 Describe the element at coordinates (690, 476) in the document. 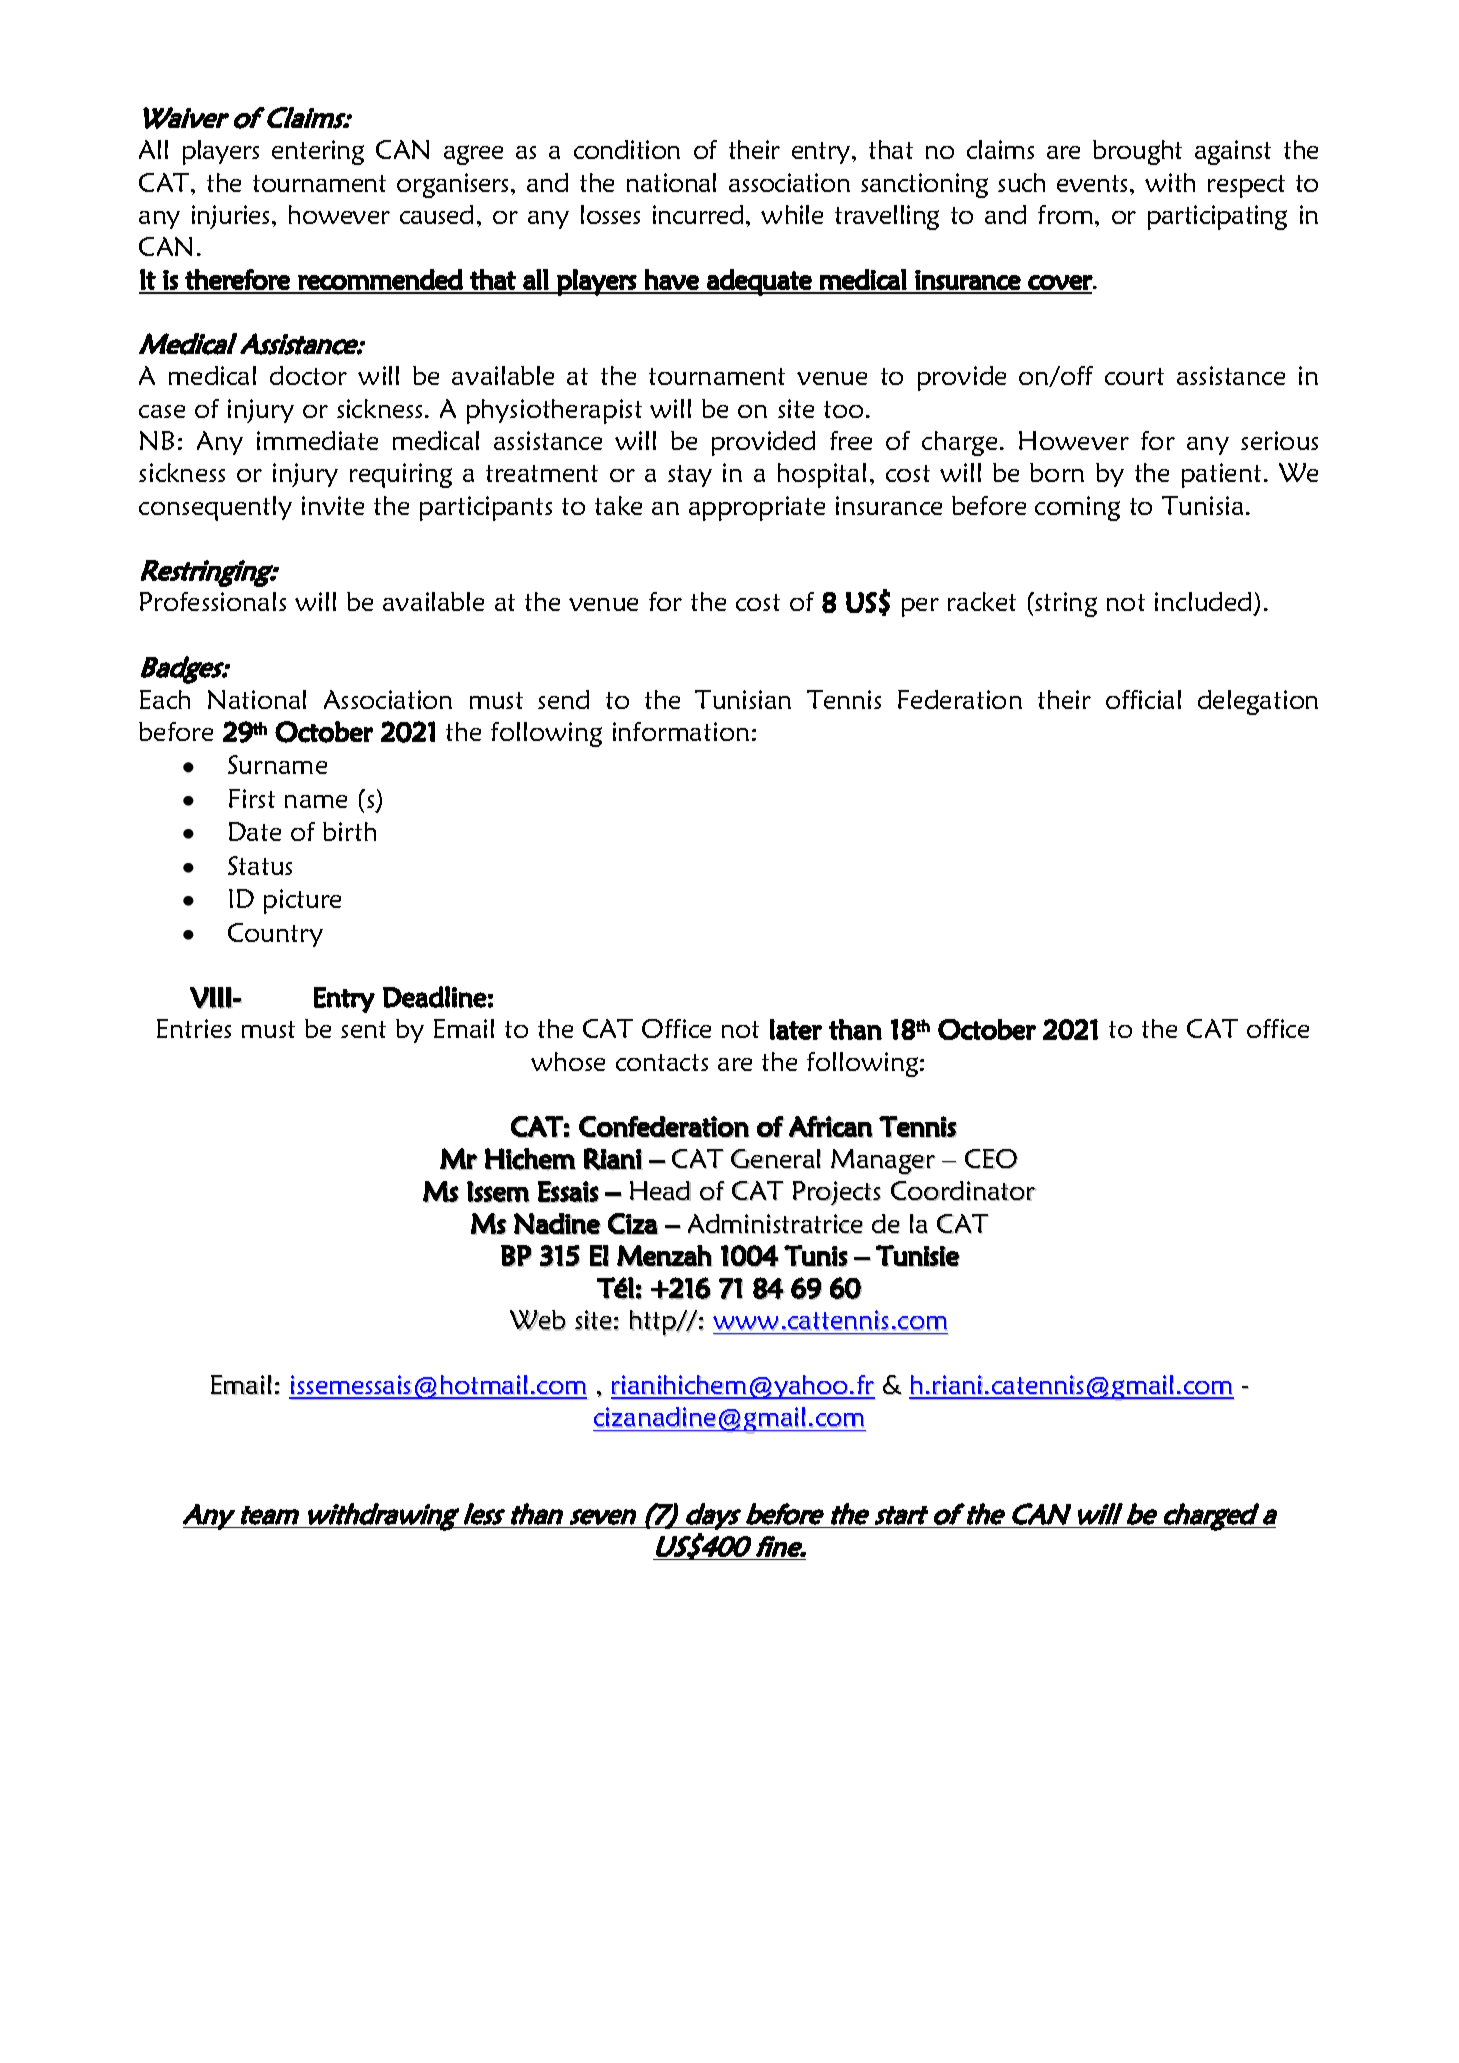

I see `stay` at that location.
